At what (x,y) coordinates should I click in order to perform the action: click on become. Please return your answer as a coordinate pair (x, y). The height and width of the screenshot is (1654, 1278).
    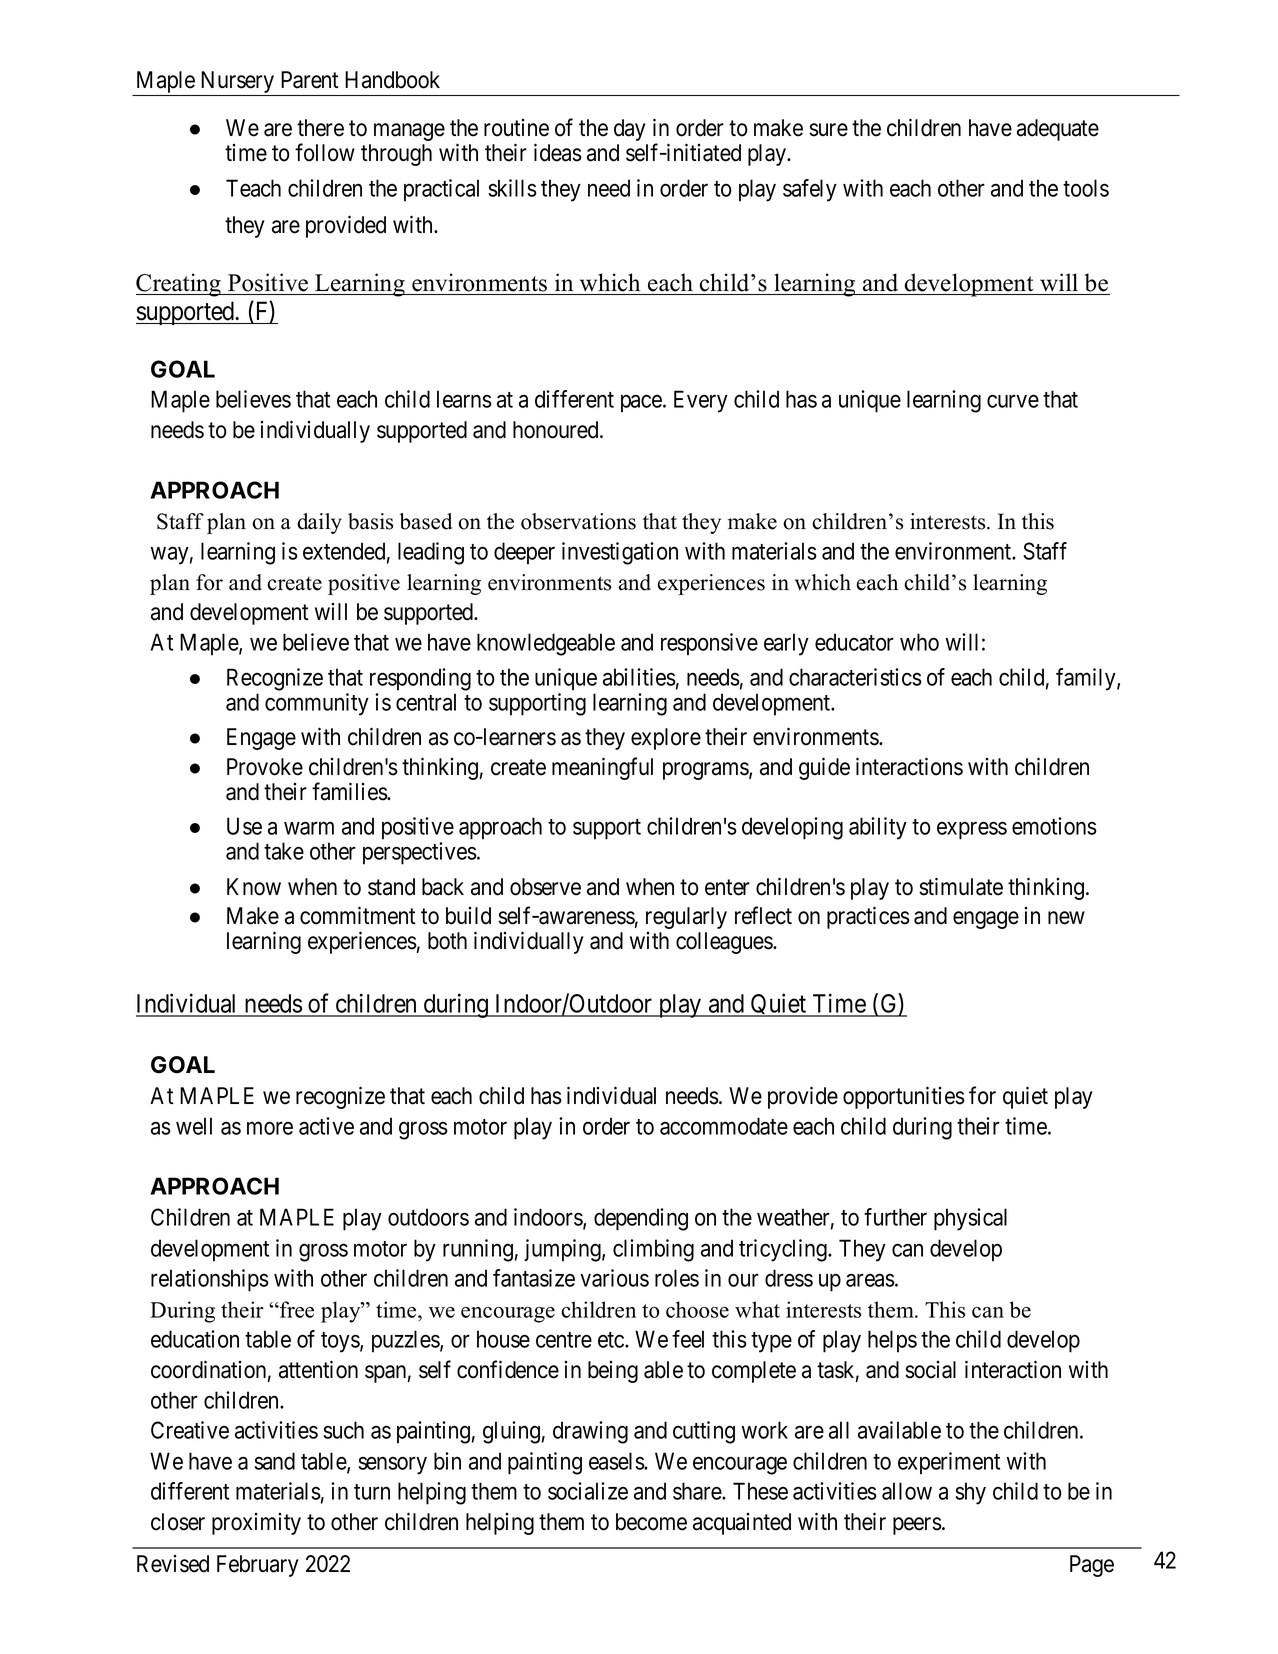
    Looking at the image, I should click on (651, 1522).
